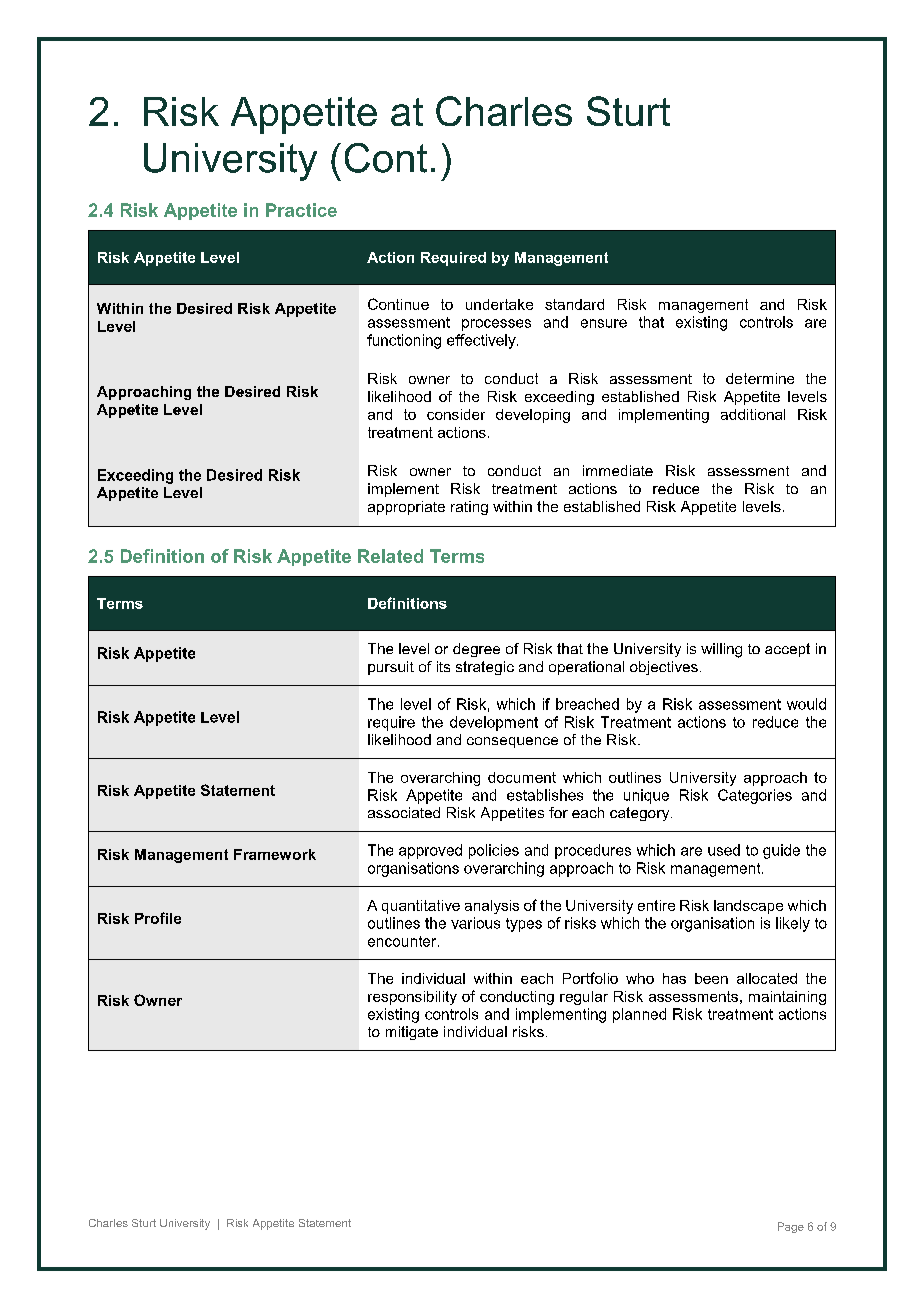  Describe the element at coordinates (604, 323) in the screenshot. I see `ensure` at that location.
